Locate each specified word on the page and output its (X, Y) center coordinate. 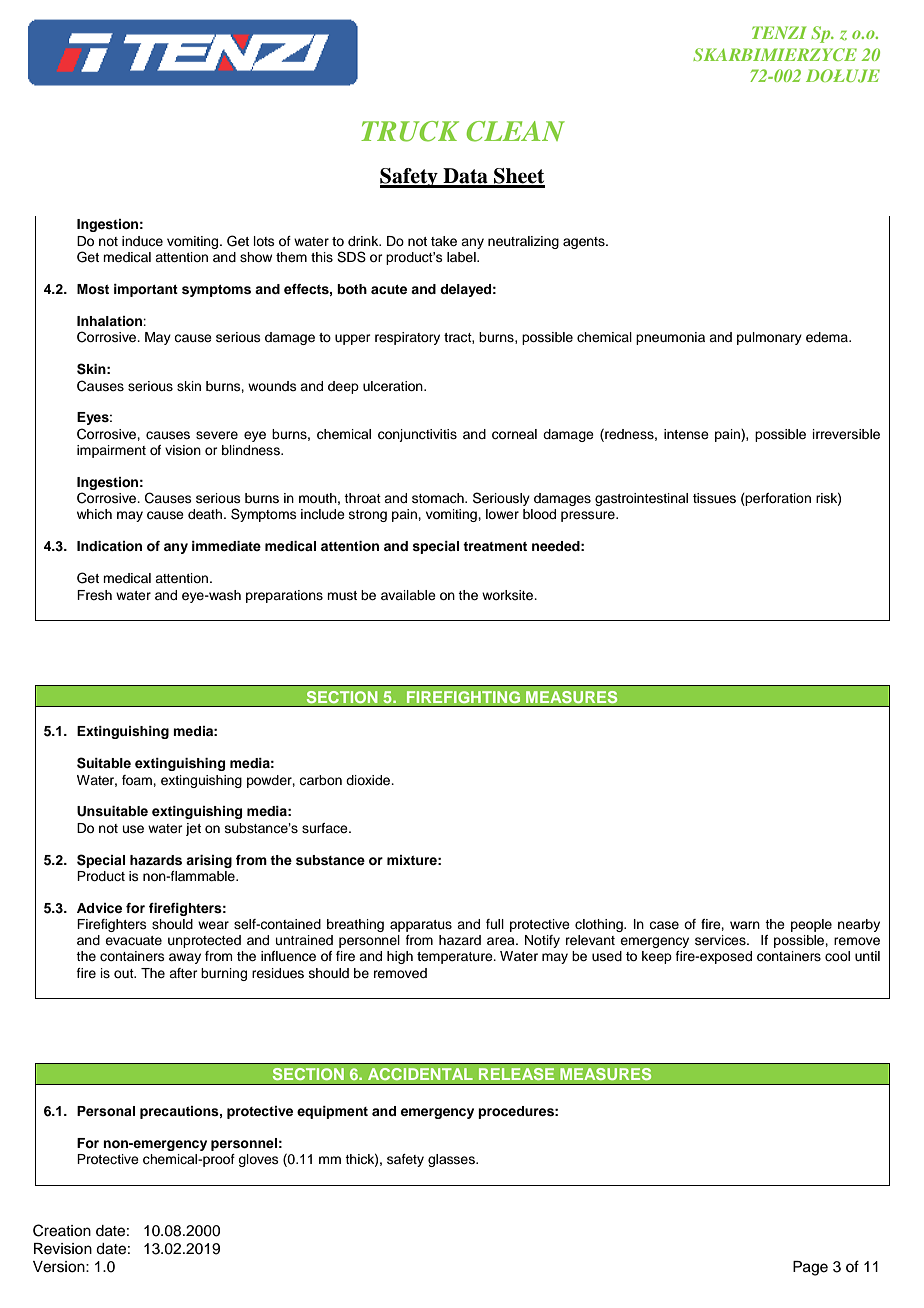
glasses (452, 1160)
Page (810, 1268)
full (495, 924)
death (206, 514)
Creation (62, 1230)
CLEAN (515, 131)
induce (142, 241)
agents (585, 243)
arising (209, 861)
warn (745, 925)
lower (502, 514)
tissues (714, 498)
